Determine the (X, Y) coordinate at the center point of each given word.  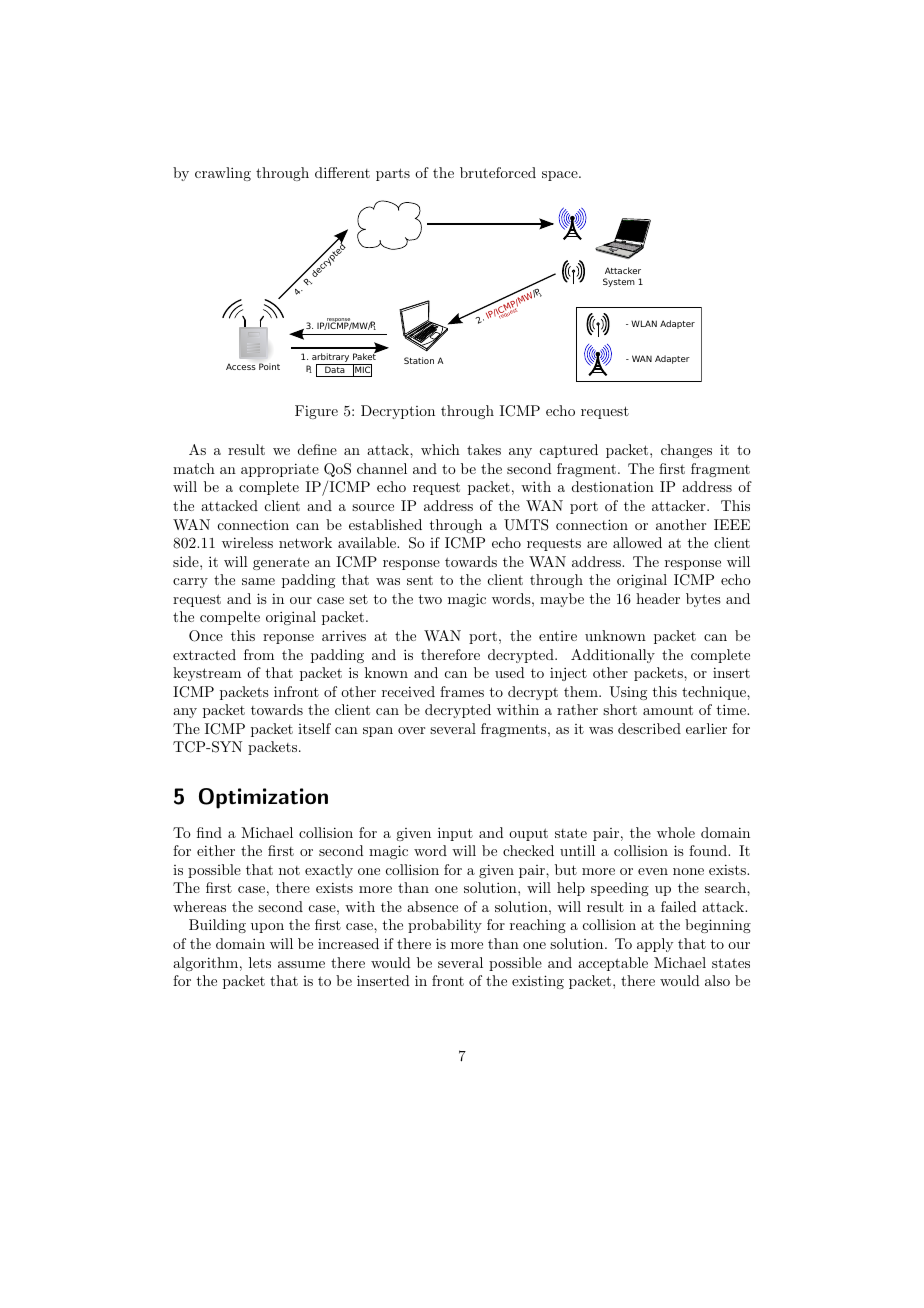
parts (393, 174)
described (649, 728)
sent (420, 580)
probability (445, 926)
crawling (223, 174)
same (258, 581)
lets (260, 962)
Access (241, 366)
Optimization (263, 798)
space (561, 176)
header (658, 598)
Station (419, 360)
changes (686, 451)
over (411, 730)
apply (655, 945)
